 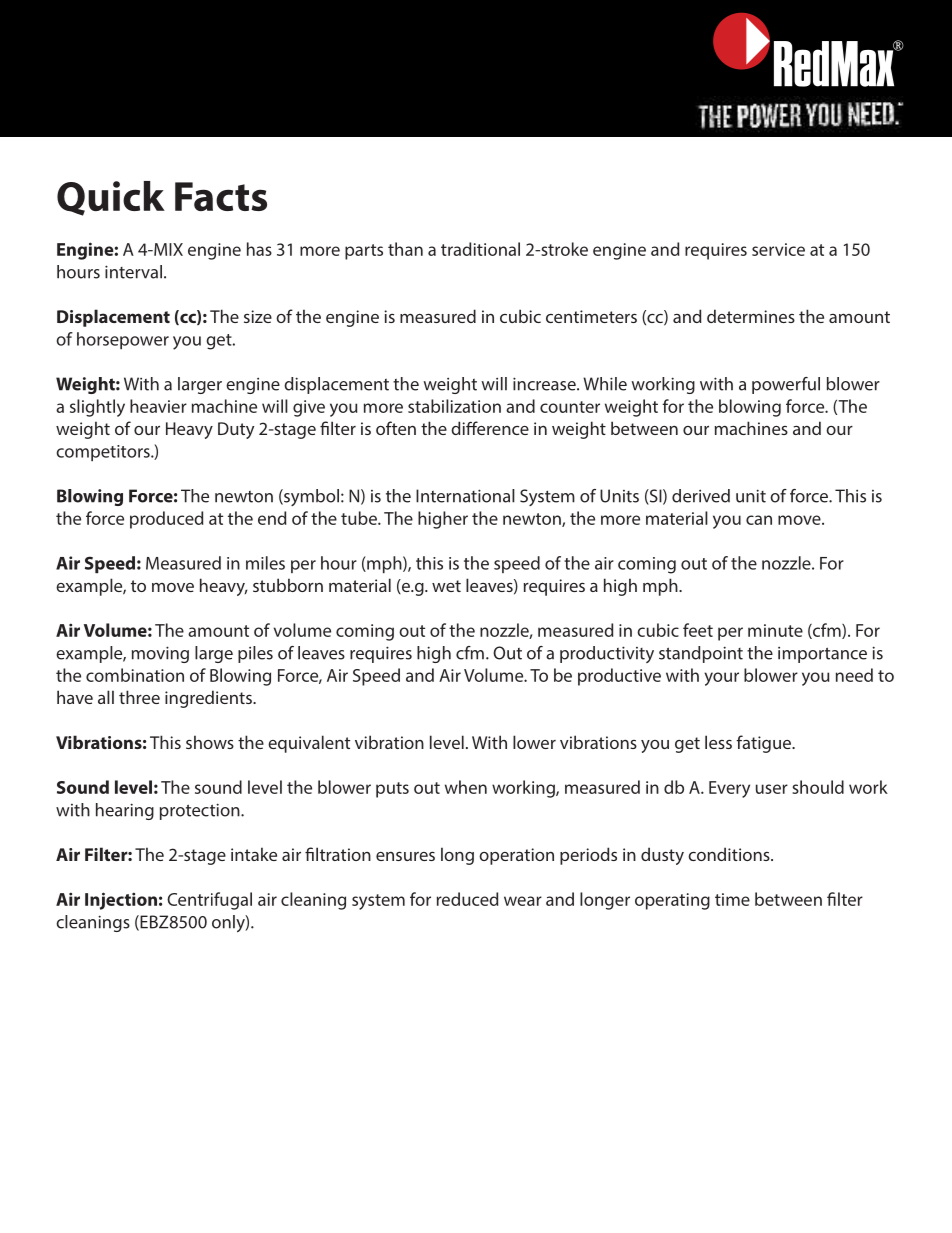 What do you see at coordinates (759, 520) in the image?
I see `can` at bounding box center [759, 520].
